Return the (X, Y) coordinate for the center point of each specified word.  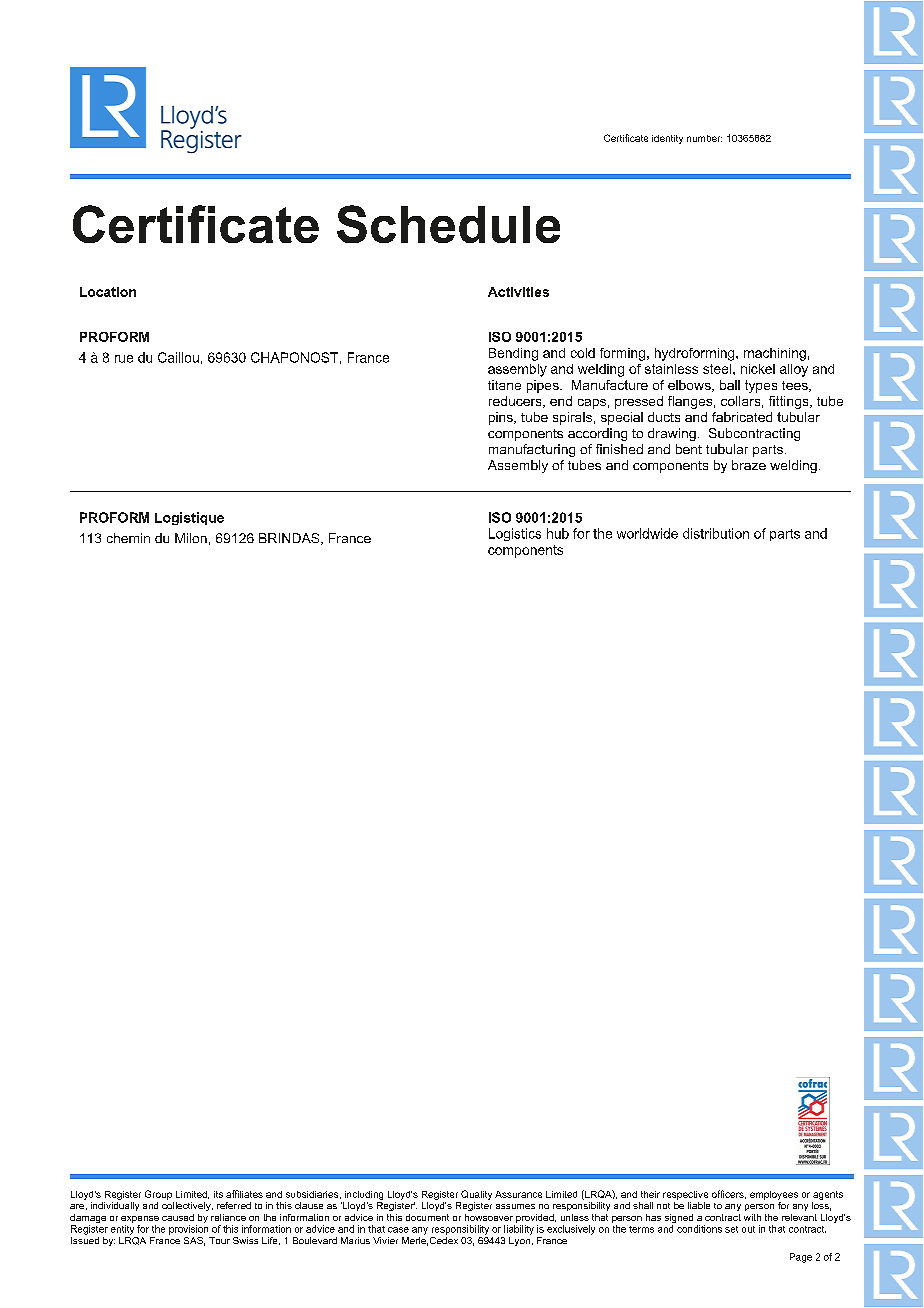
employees (774, 1195)
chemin (128, 538)
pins (502, 418)
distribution (716, 533)
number (704, 138)
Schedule (448, 224)
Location (108, 292)
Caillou (178, 357)
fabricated (742, 417)
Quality (476, 1195)
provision (188, 1230)
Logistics (515, 534)
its (218, 1194)
